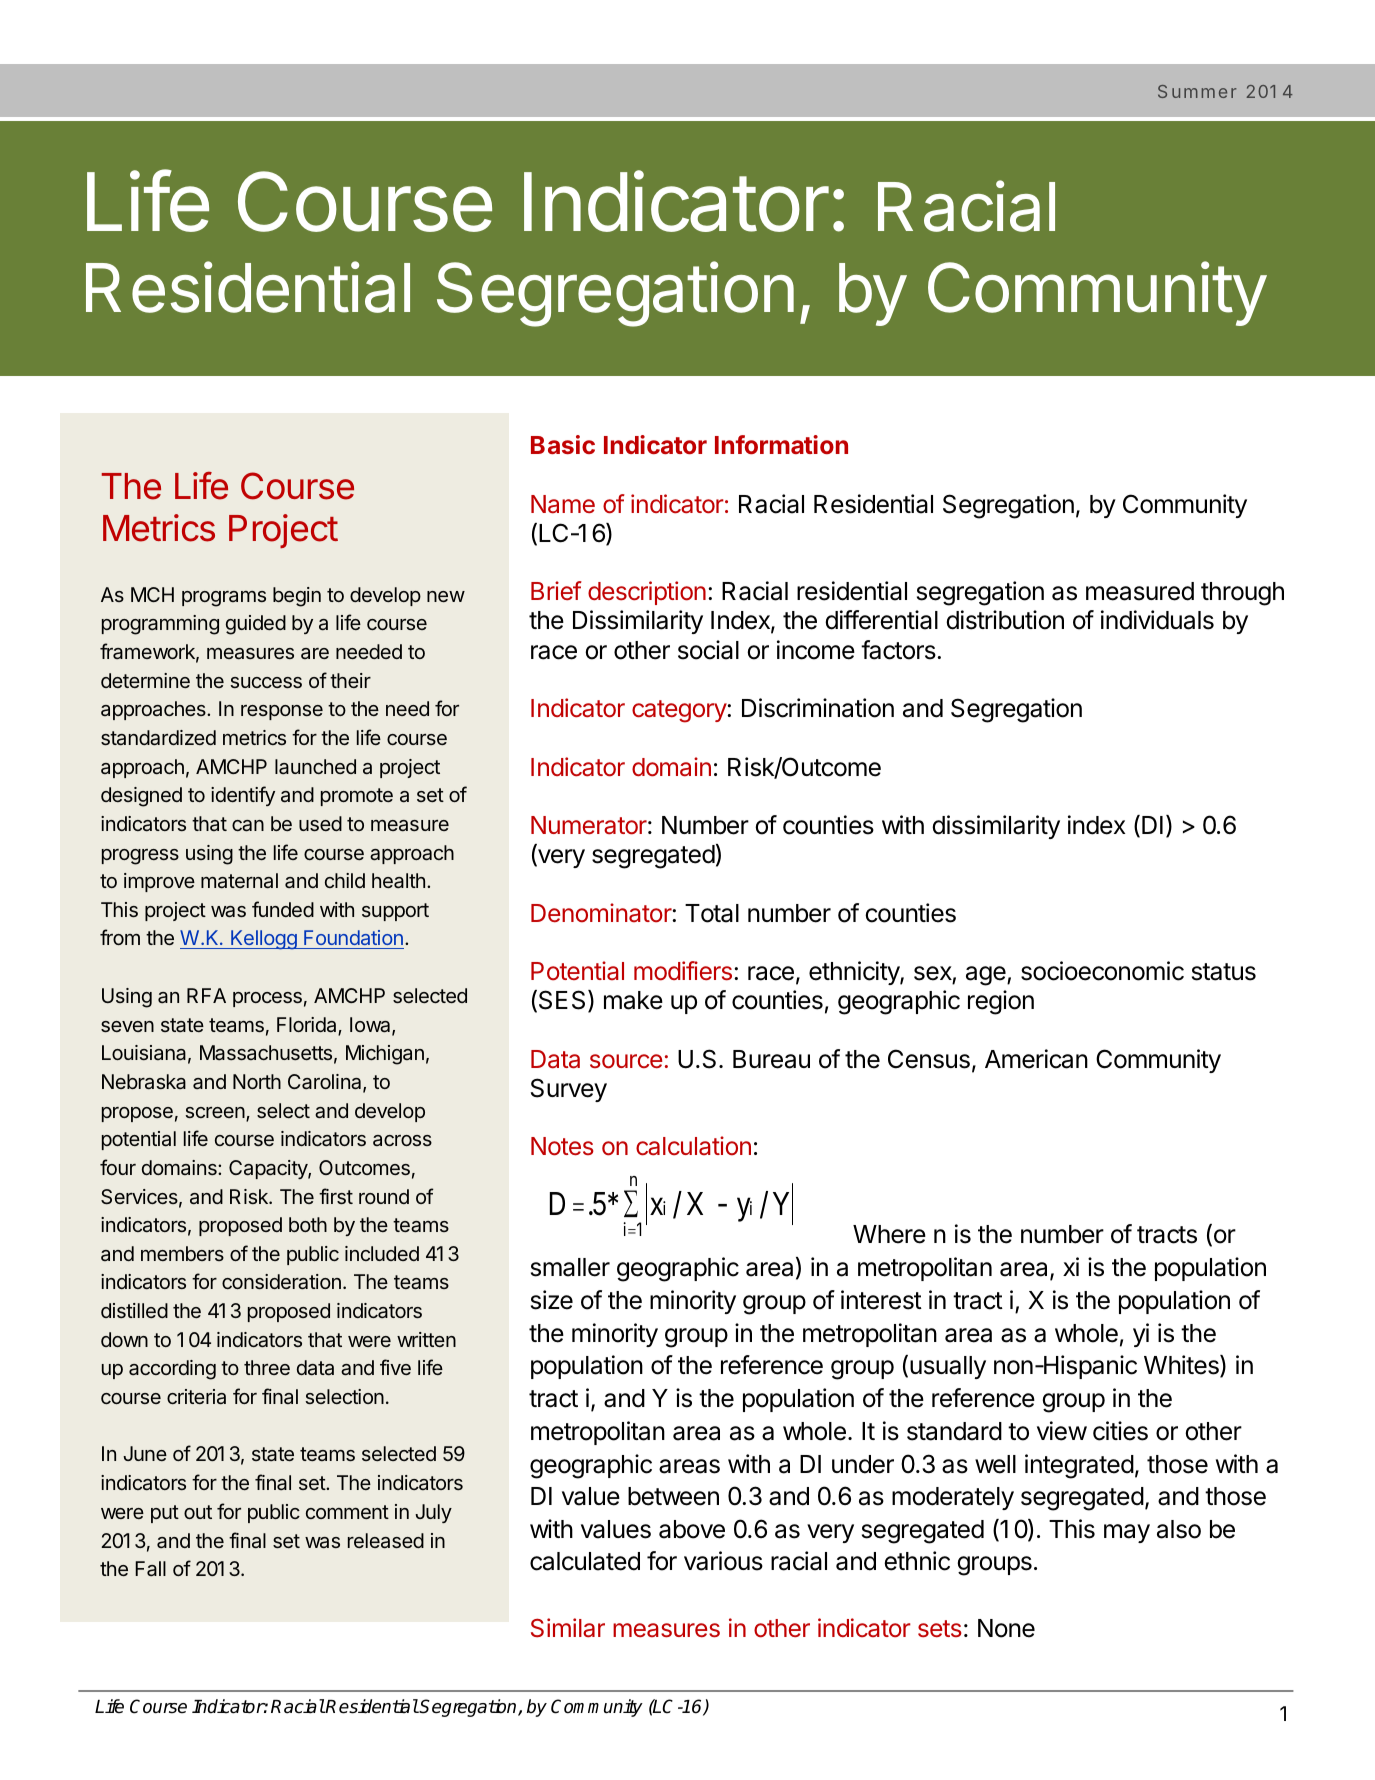 This image has height=1780, width=1375. I want to click on Summer, so click(1197, 91).
